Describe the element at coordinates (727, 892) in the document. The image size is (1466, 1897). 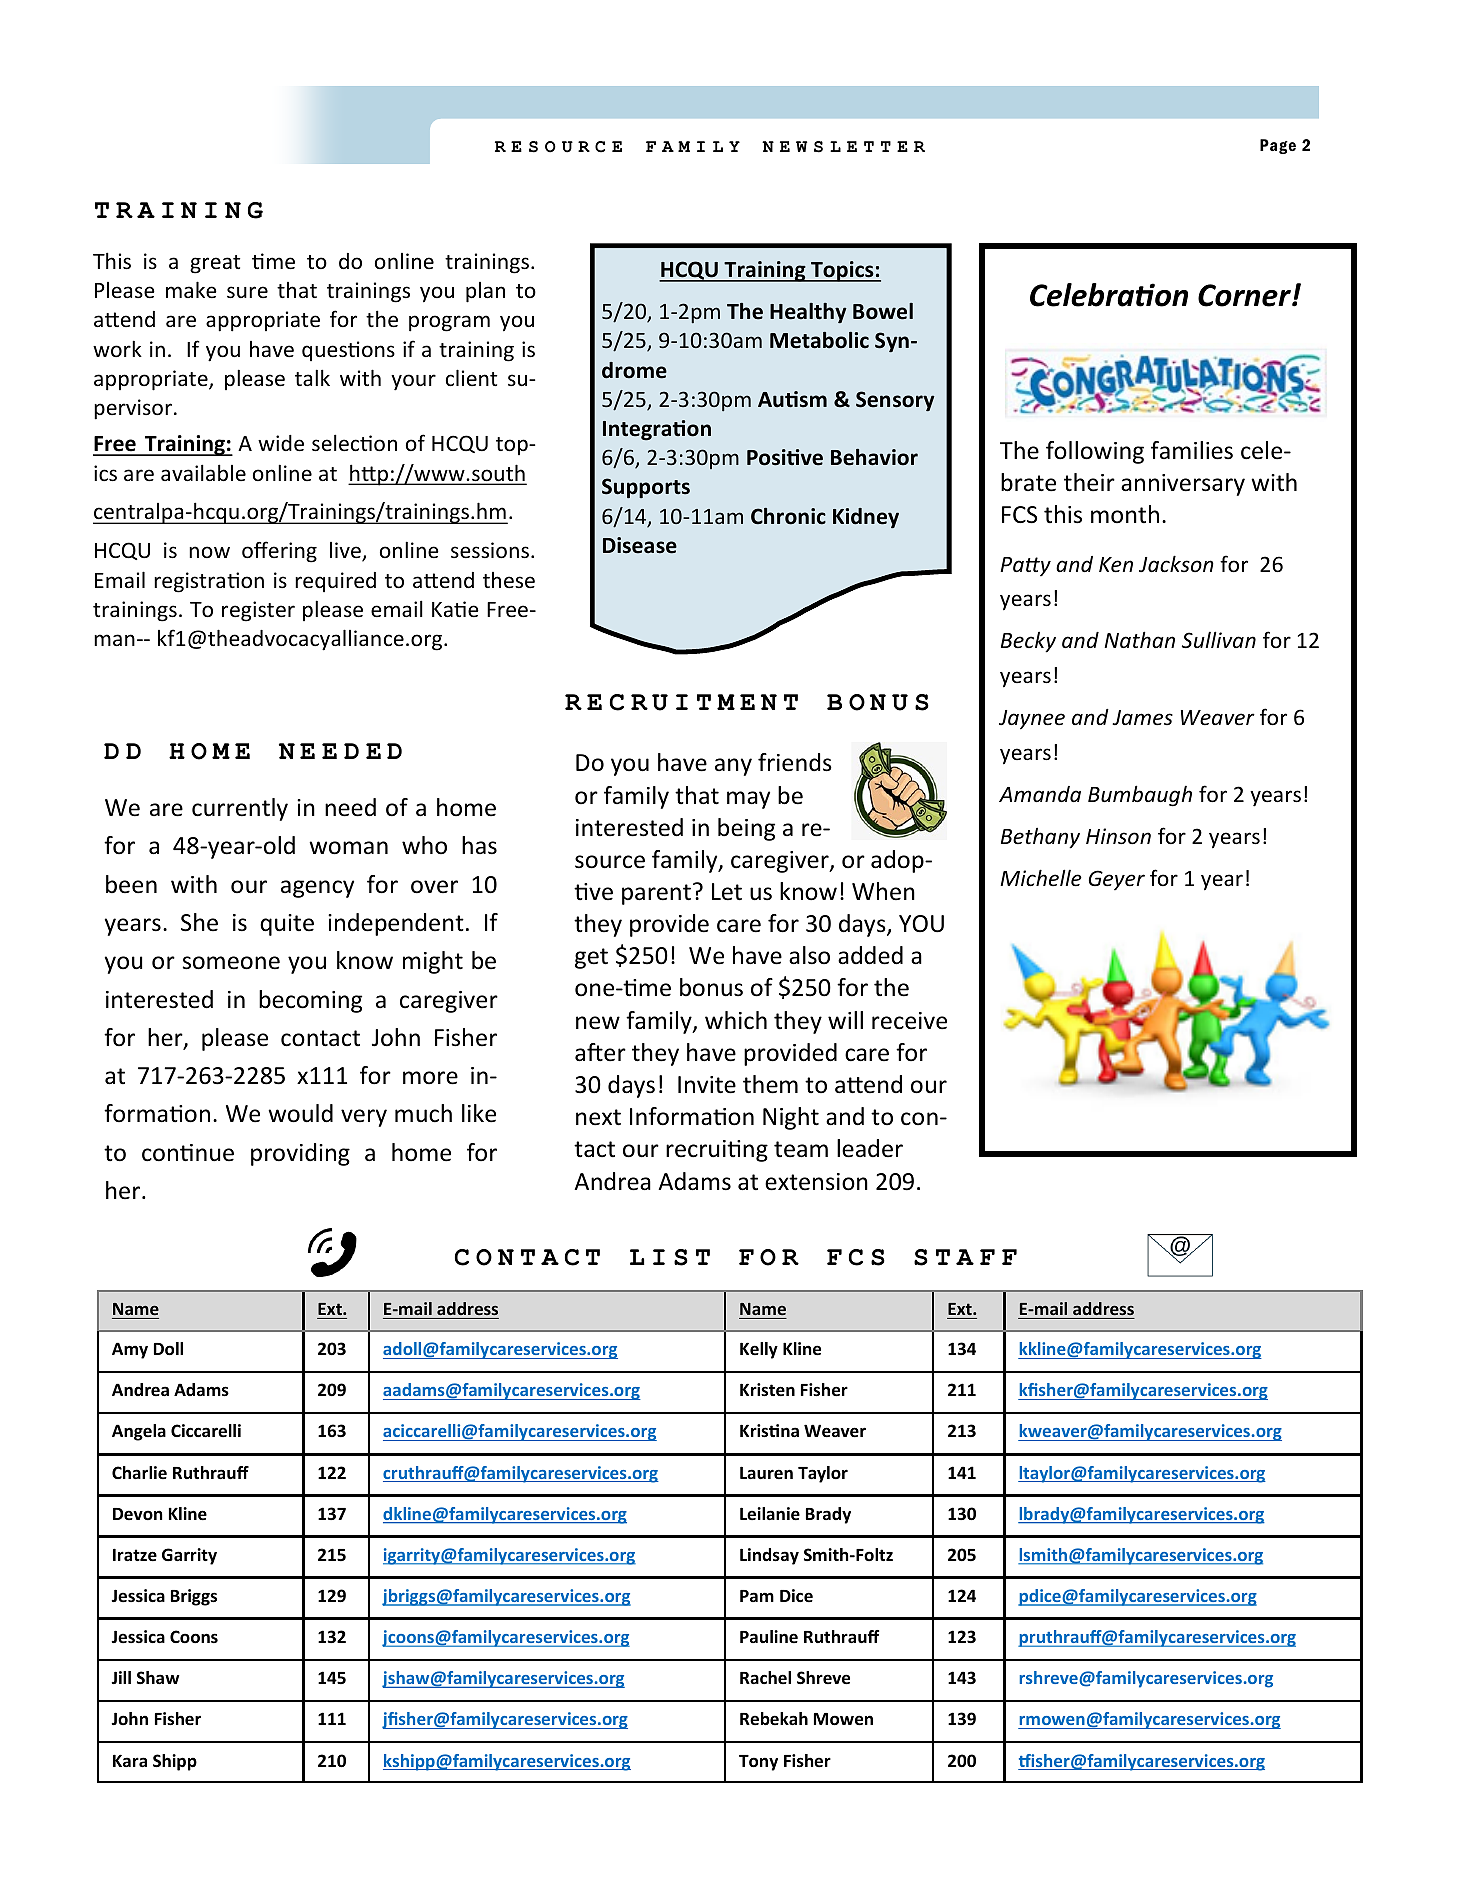
I see `Let` at that location.
